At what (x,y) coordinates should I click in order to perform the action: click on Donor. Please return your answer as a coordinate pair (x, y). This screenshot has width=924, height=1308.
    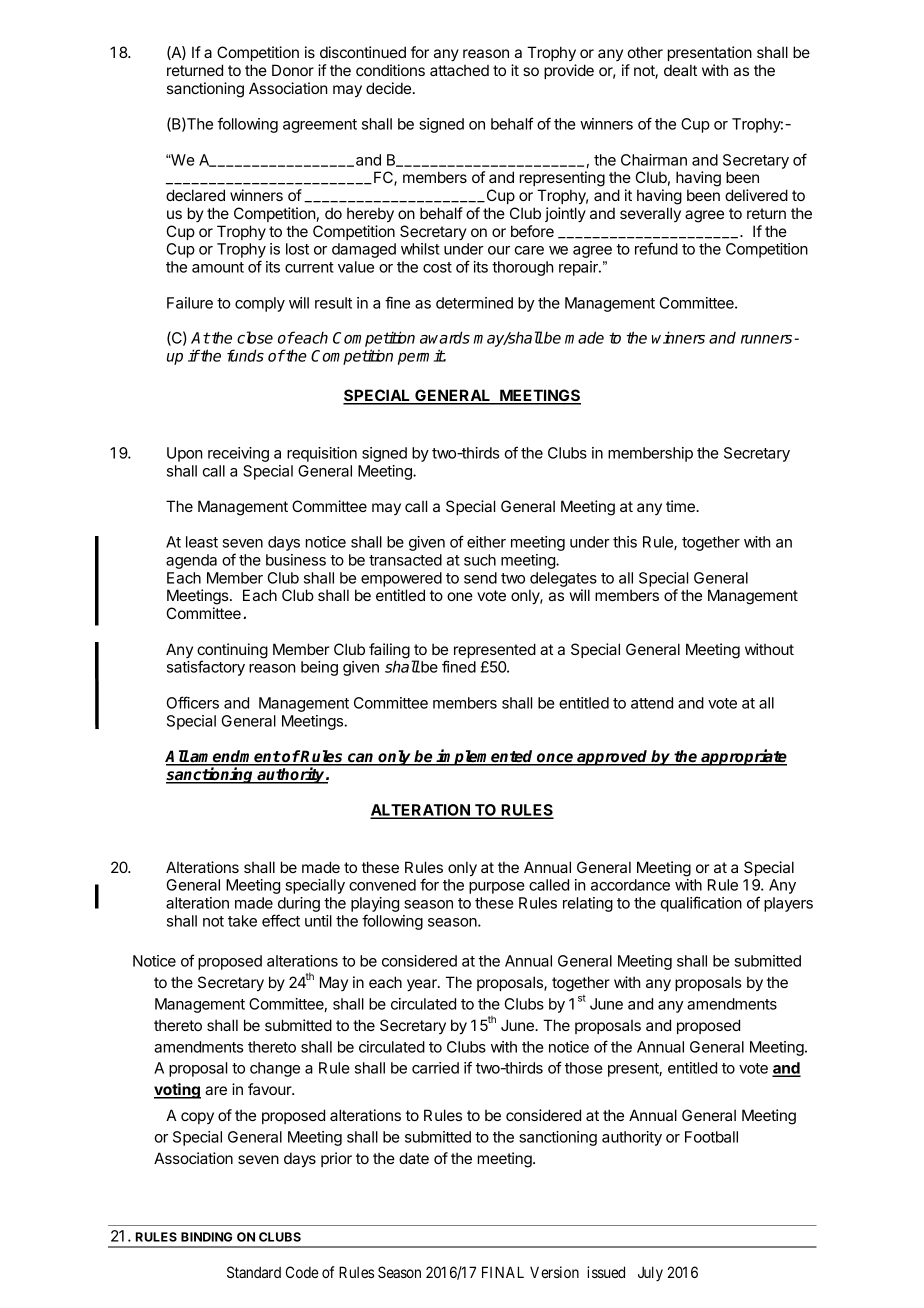
    Looking at the image, I should click on (293, 70).
